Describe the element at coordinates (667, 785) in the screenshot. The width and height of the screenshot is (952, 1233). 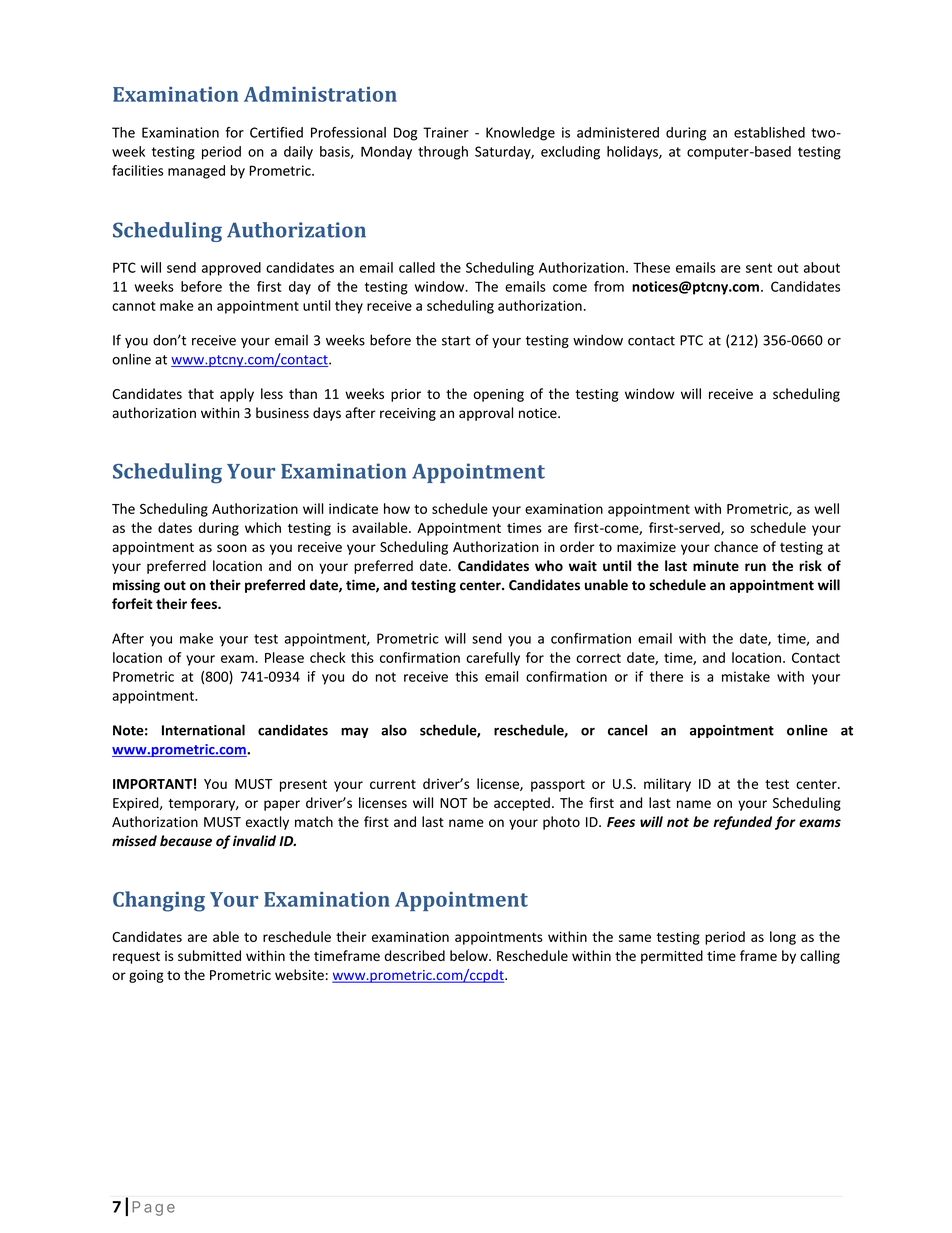
I see `military` at that location.
